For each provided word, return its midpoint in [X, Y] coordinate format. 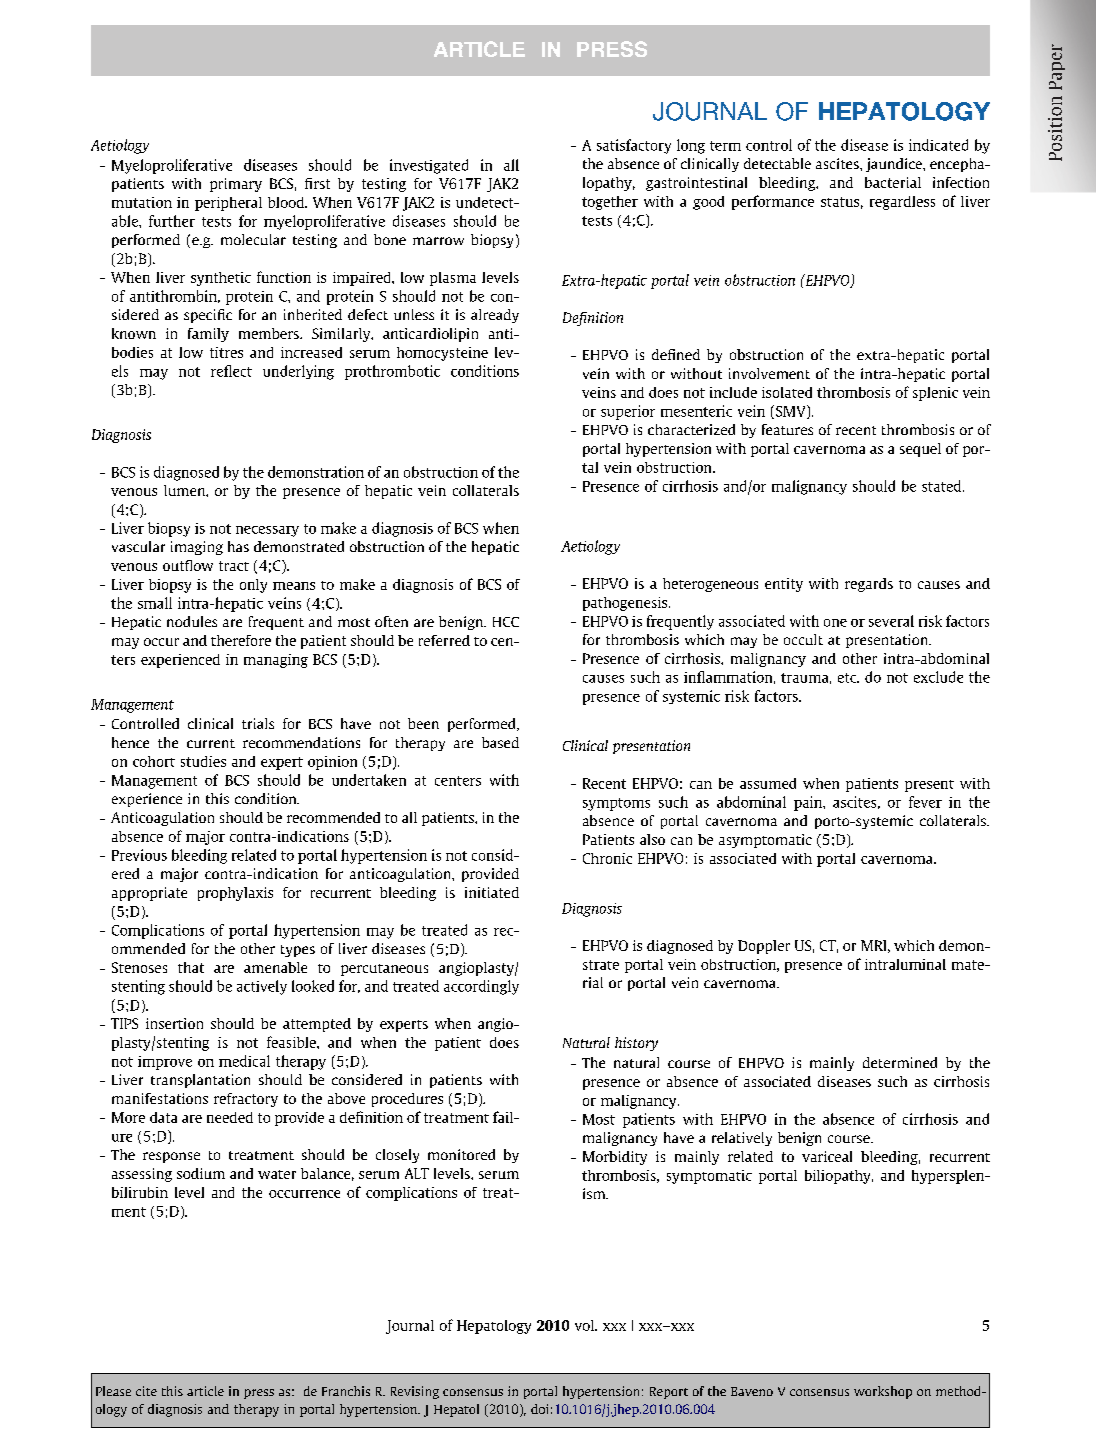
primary [236, 185]
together [610, 203]
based [500, 742]
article [205, 1391]
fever [925, 802]
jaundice [895, 165]
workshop [883, 1392]
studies [203, 761]
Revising [415, 1392]
